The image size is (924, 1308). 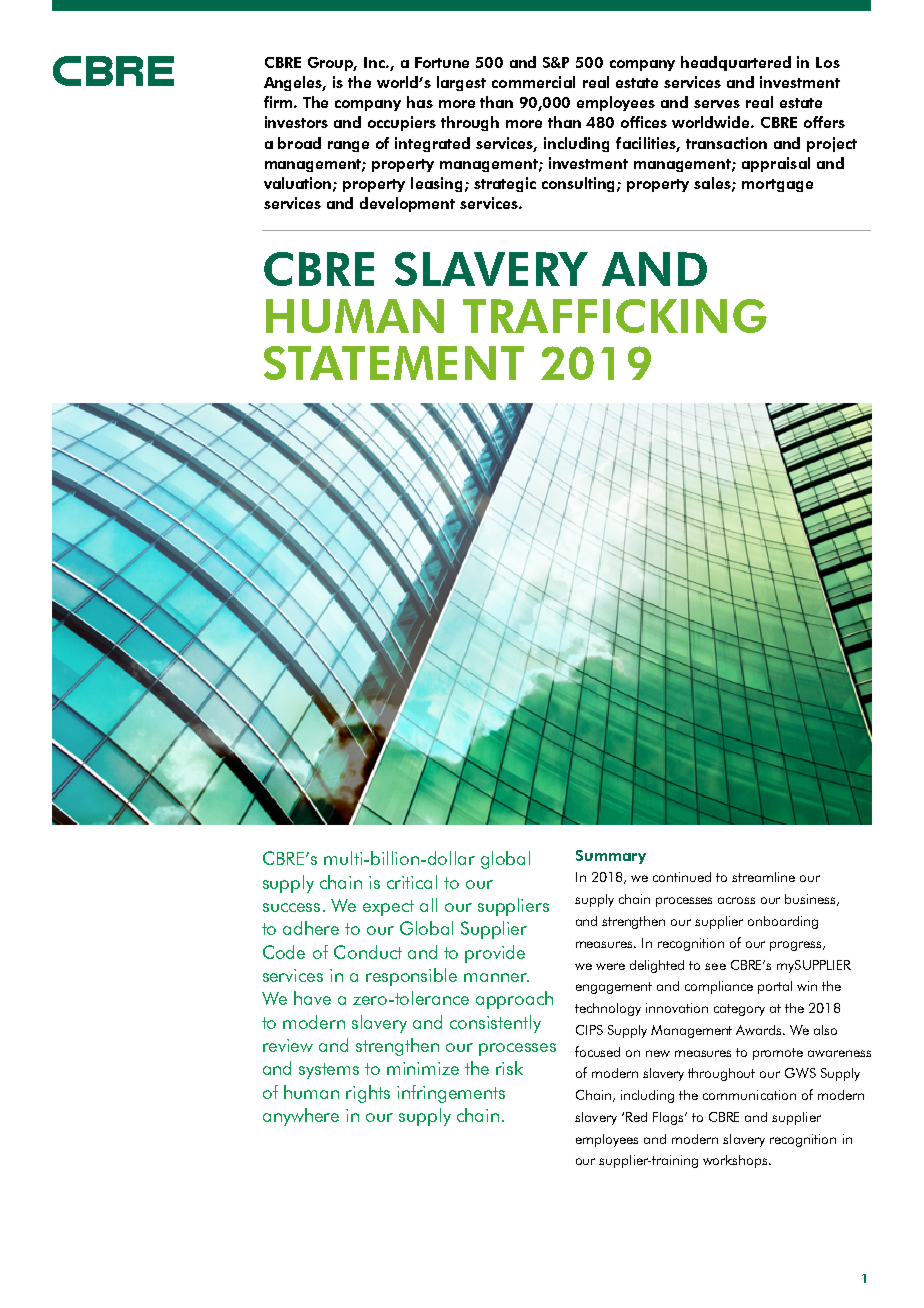 I want to click on commercial, so click(x=533, y=82).
